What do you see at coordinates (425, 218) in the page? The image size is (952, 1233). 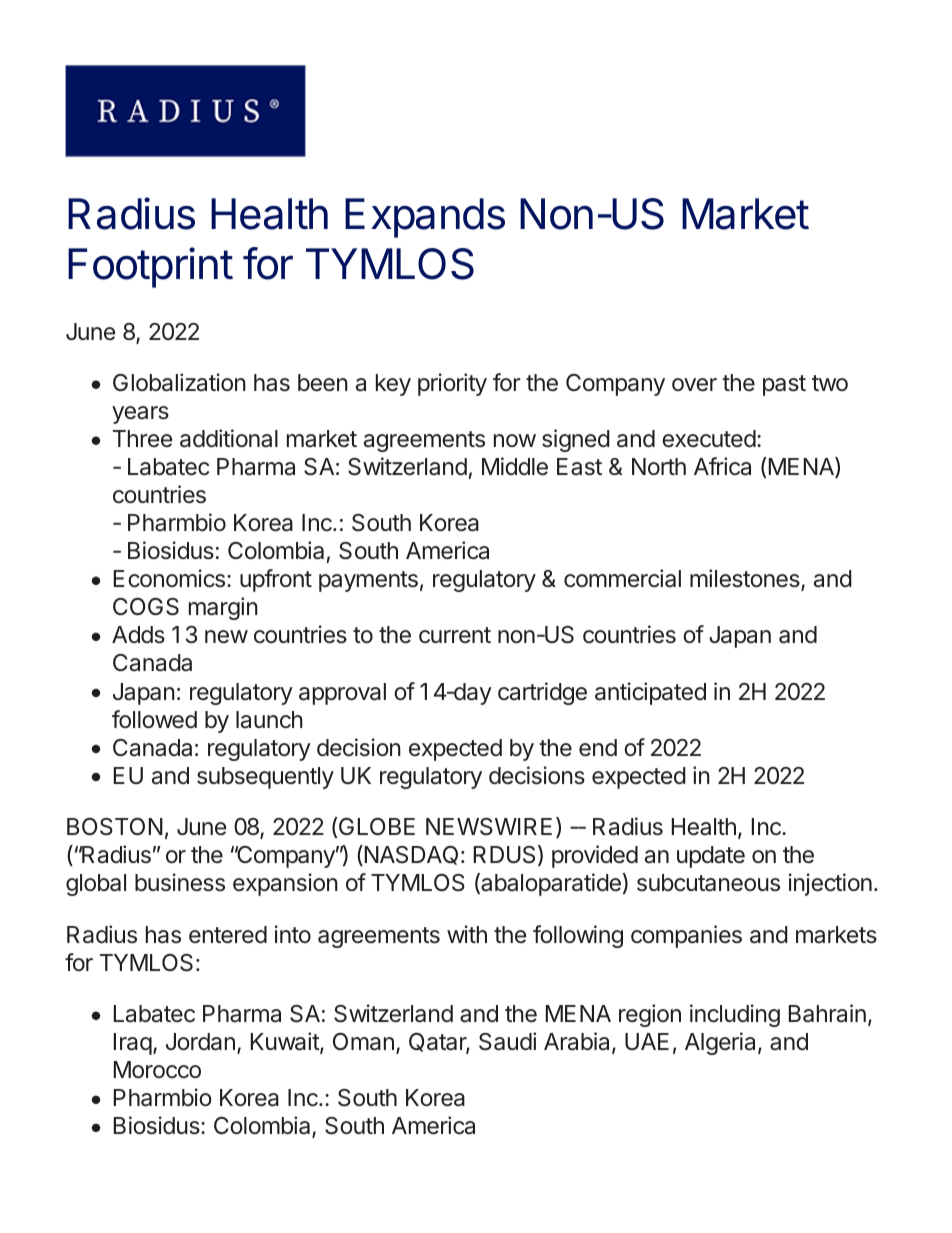 I see `Expands` at bounding box center [425, 218].
